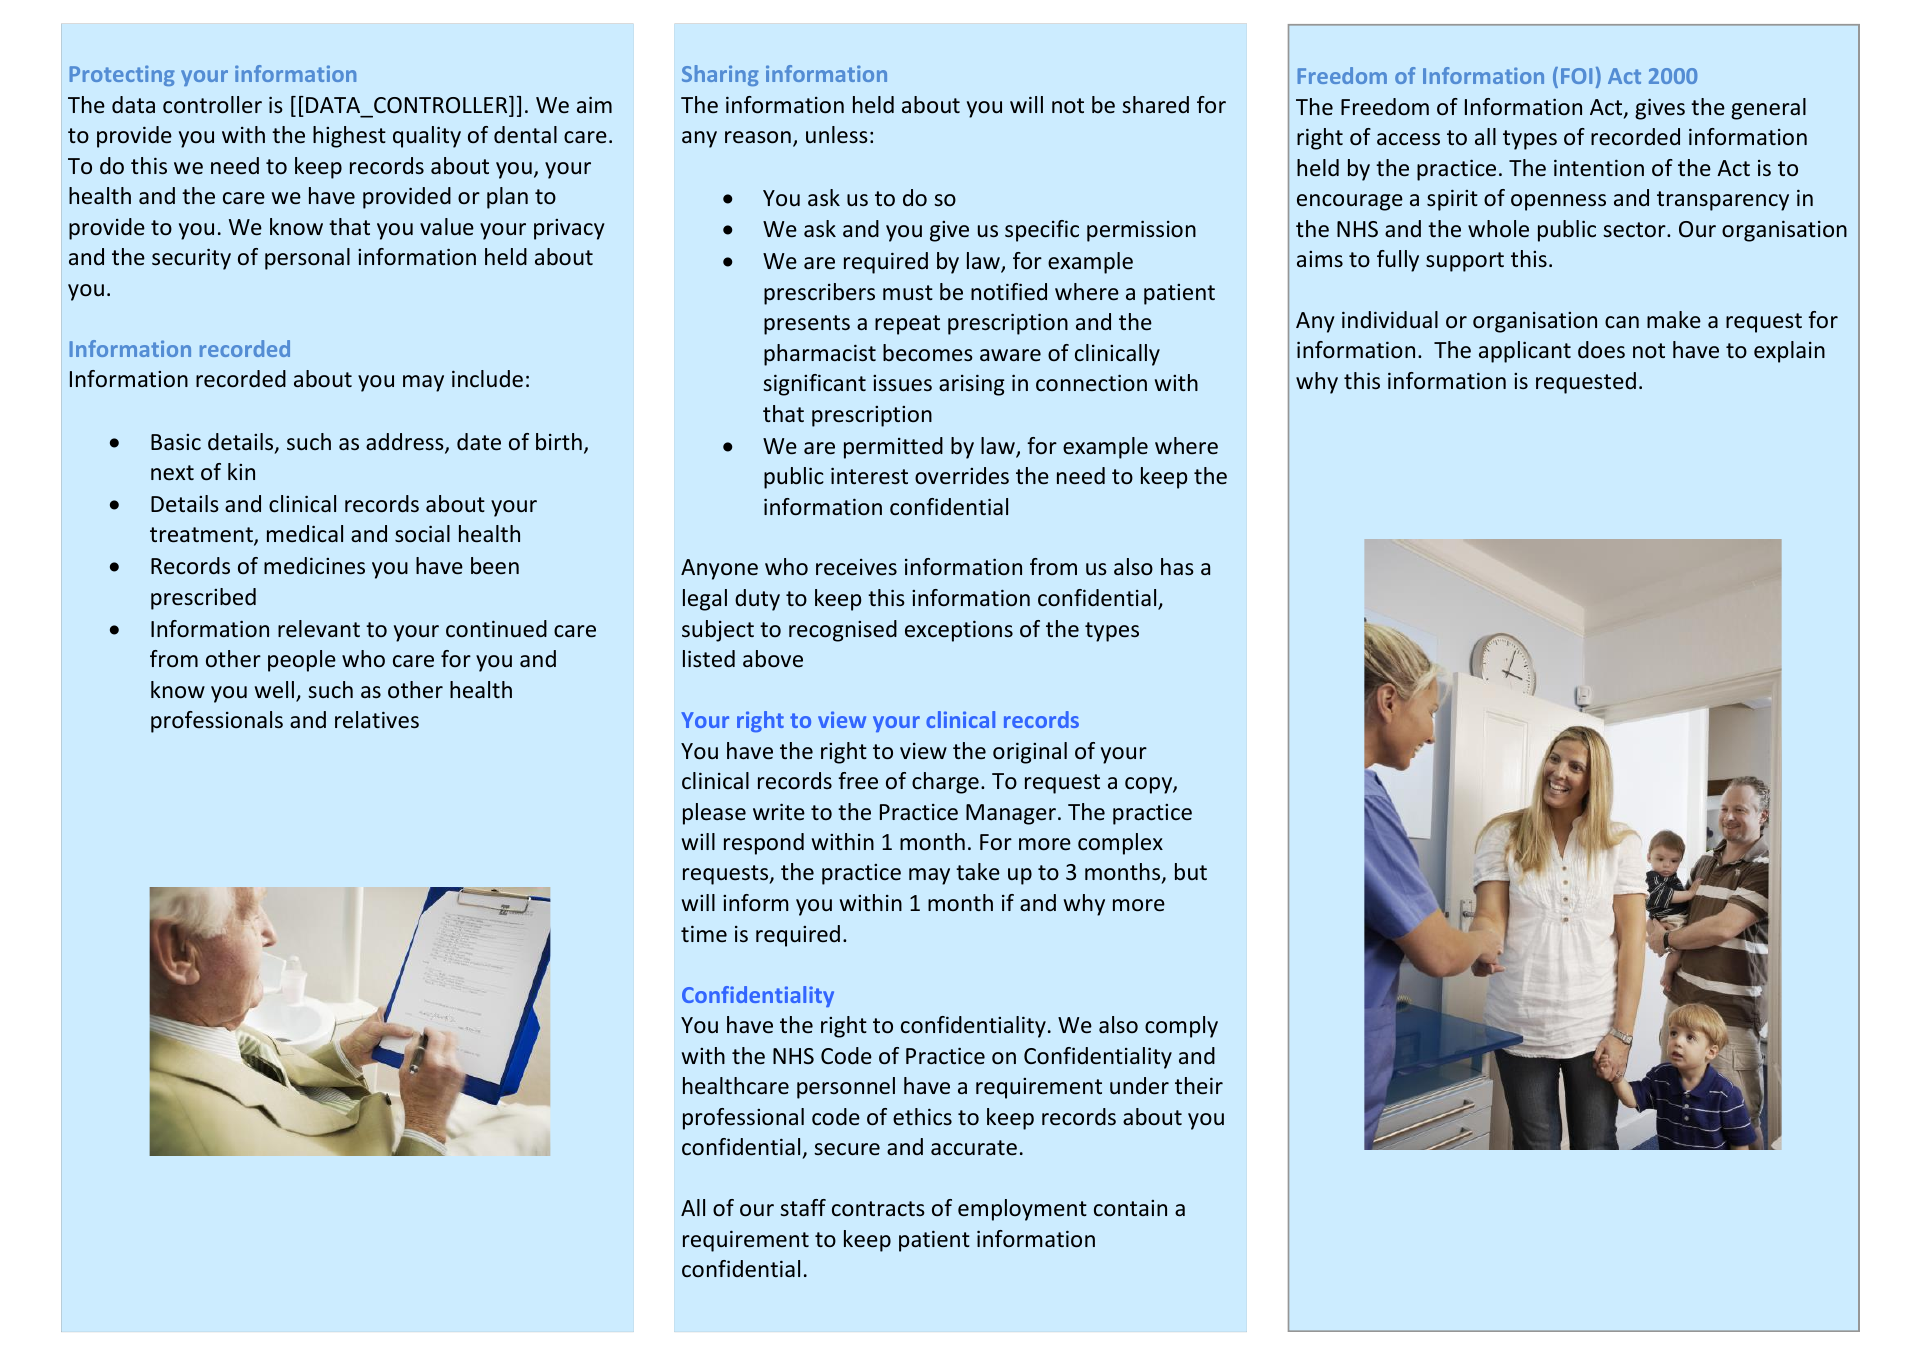 This page has width=1912, height=1352. Describe the element at coordinates (487, 378) in the page. I see `include` at that location.
